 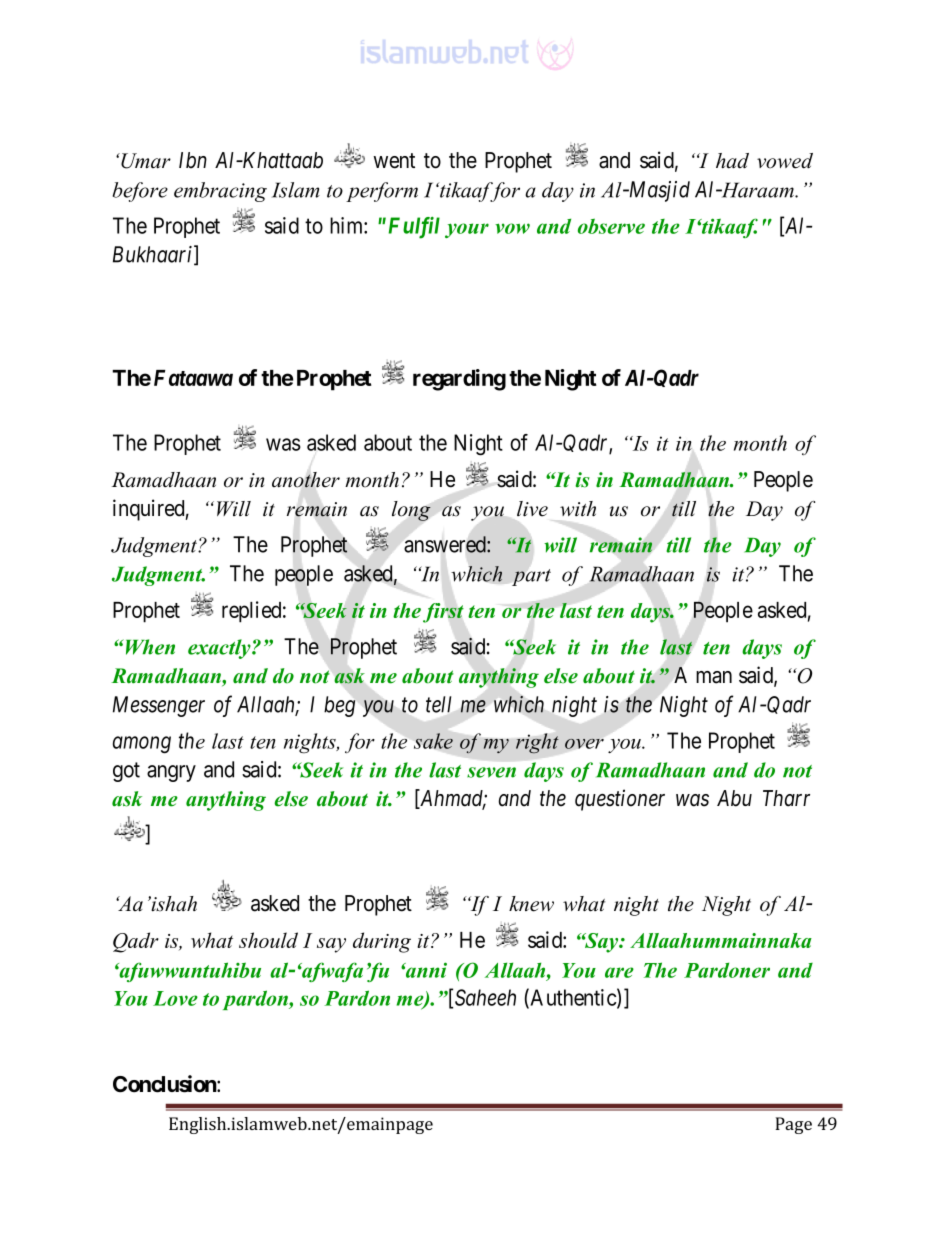 What do you see at coordinates (220, 192) in the page?
I see `embracing` at bounding box center [220, 192].
